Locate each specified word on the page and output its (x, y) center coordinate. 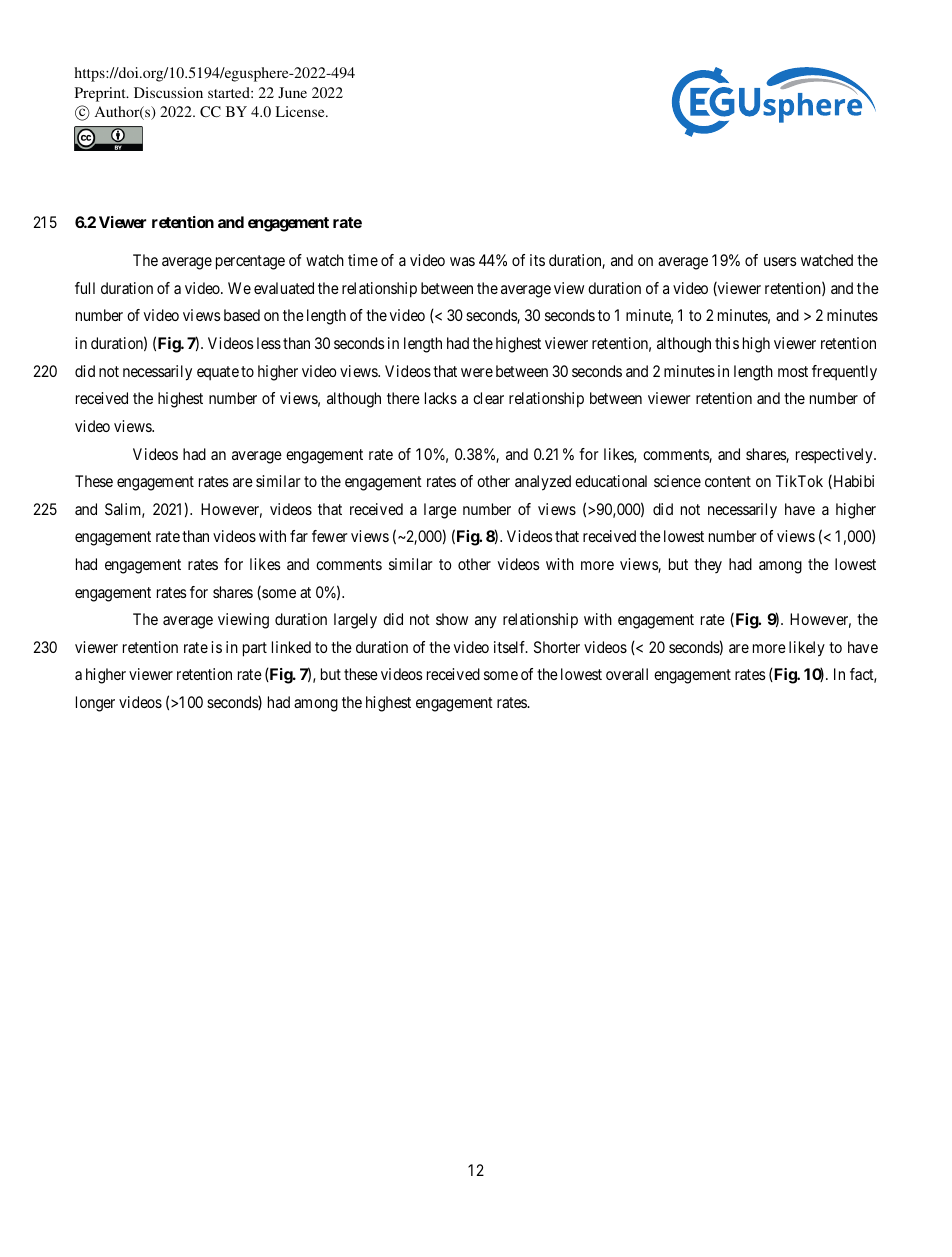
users (780, 261)
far (299, 536)
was (462, 261)
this (727, 343)
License (301, 111)
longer (95, 704)
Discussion (168, 92)
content (728, 481)
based (242, 315)
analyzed (543, 483)
